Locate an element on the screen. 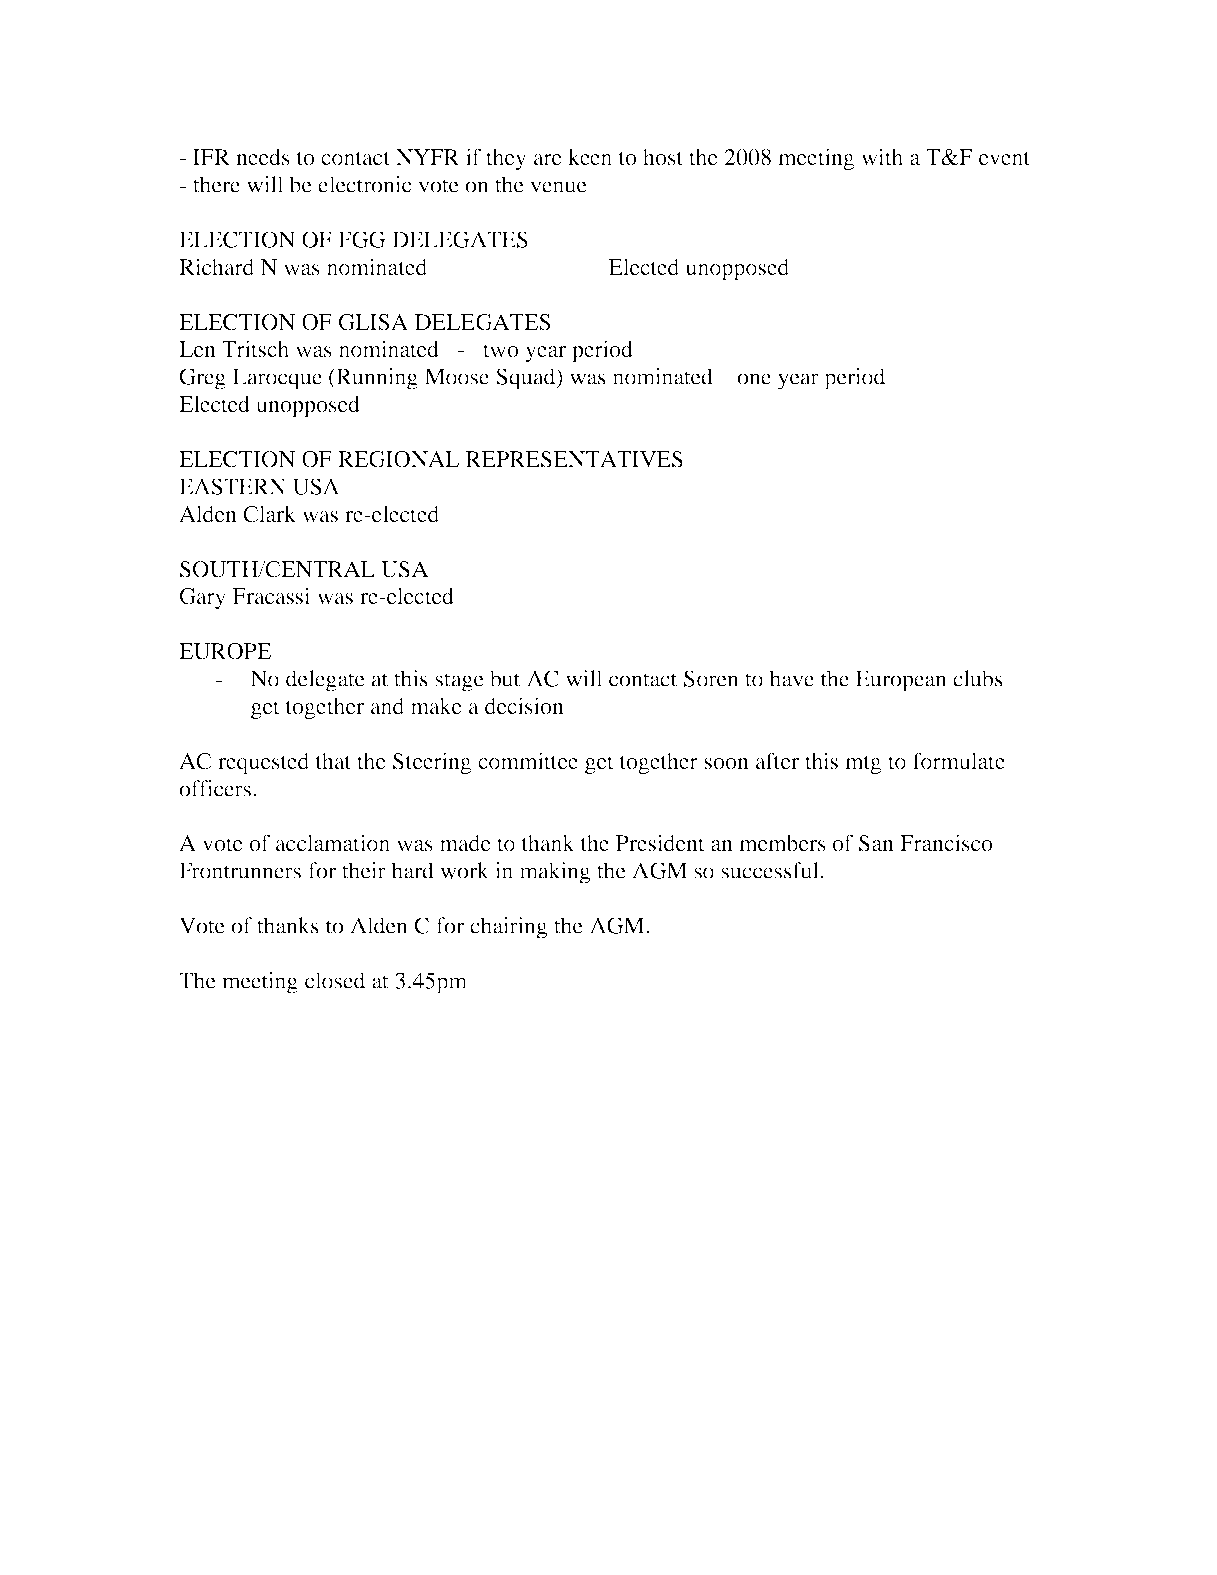  closed is located at coordinates (335, 980).
